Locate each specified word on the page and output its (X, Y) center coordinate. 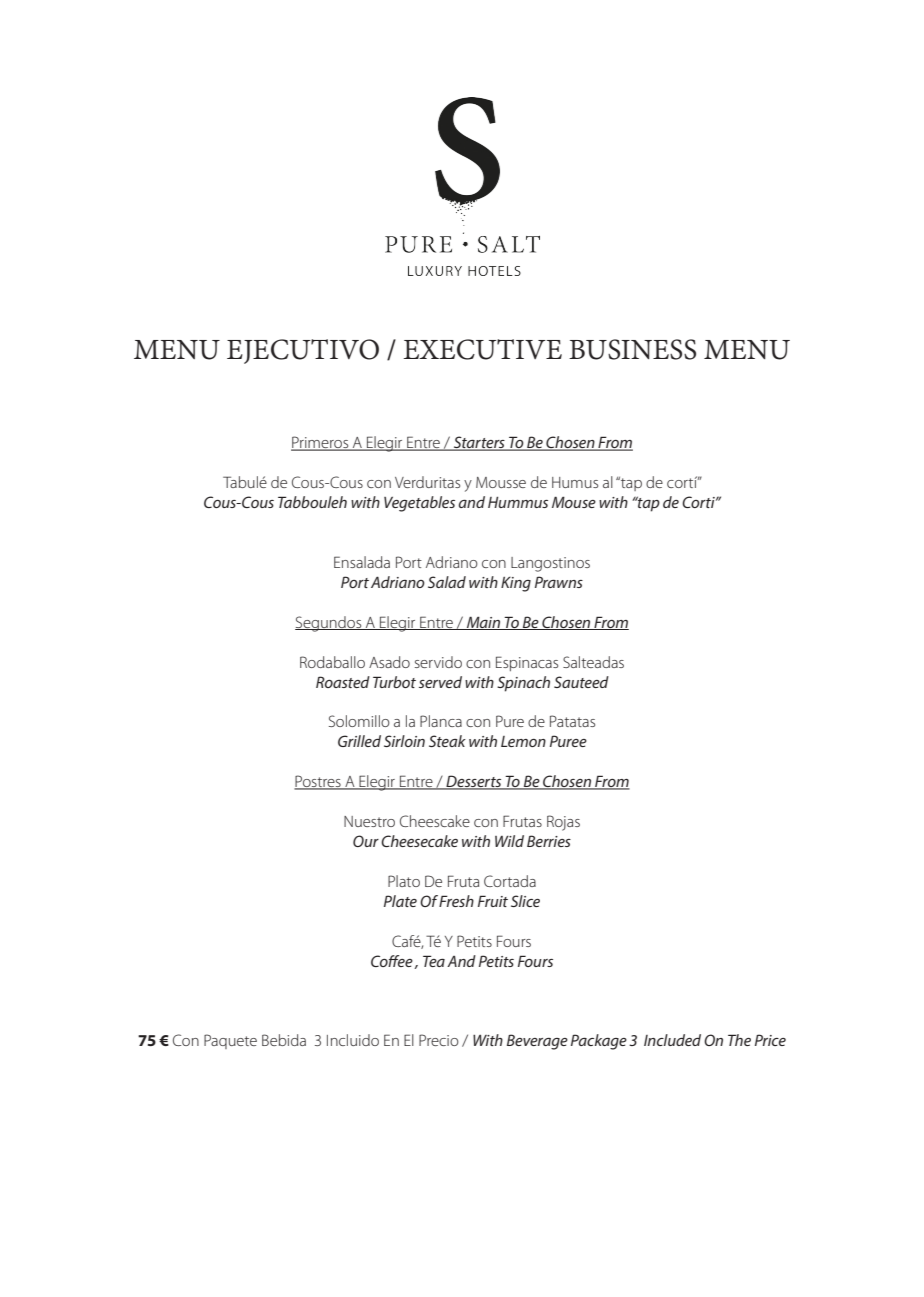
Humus (575, 482)
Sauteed (581, 682)
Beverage (537, 1042)
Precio (439, 1040)
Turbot (394, 682)
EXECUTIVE (483, 349)
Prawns (559, 582)
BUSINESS (632, 349)
